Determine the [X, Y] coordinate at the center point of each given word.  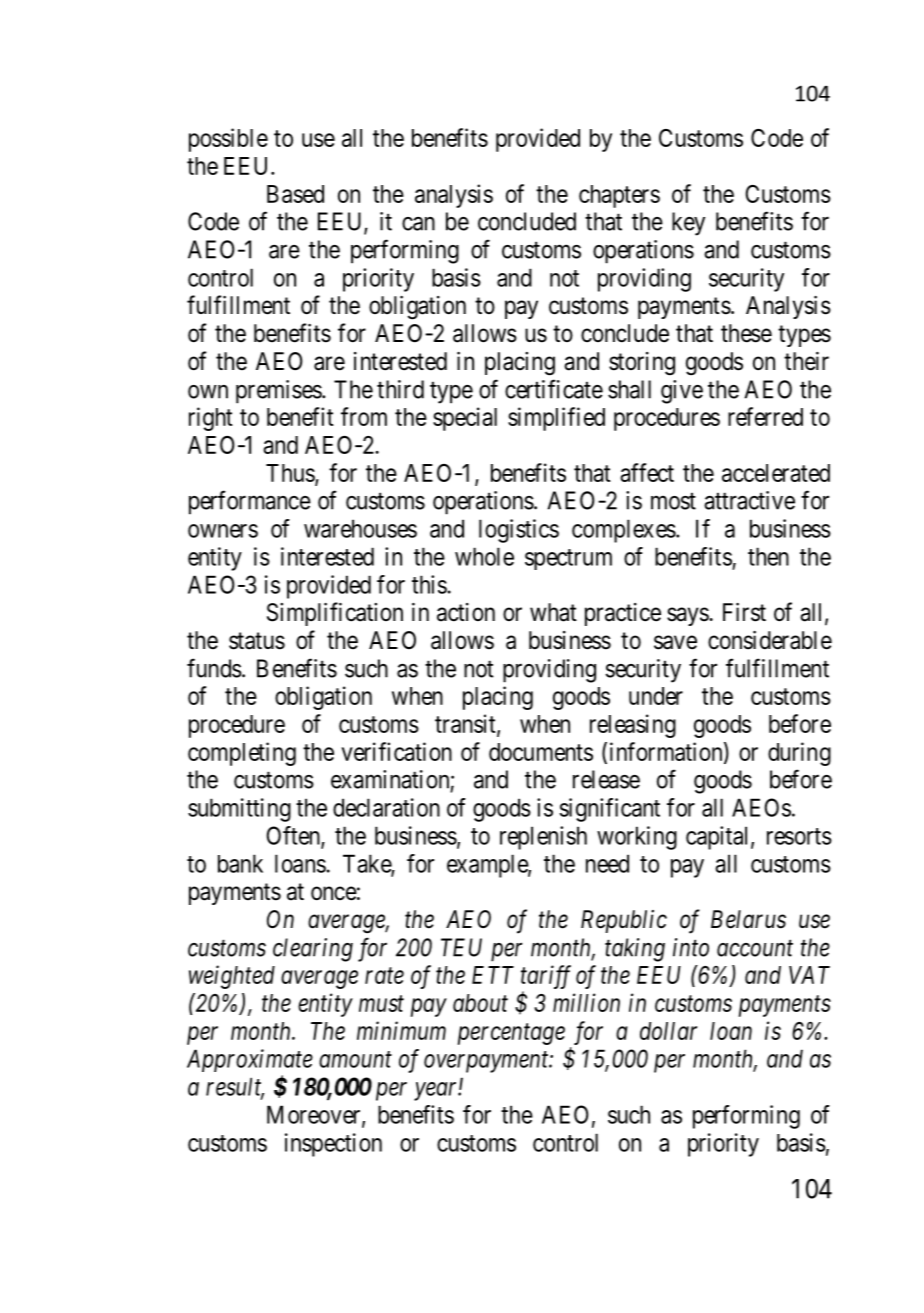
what [553, 612]
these [746, 333]
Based [295, 194]
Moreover [315, 1115]
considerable [770, 640]
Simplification [335, 614]
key [688, 224]
